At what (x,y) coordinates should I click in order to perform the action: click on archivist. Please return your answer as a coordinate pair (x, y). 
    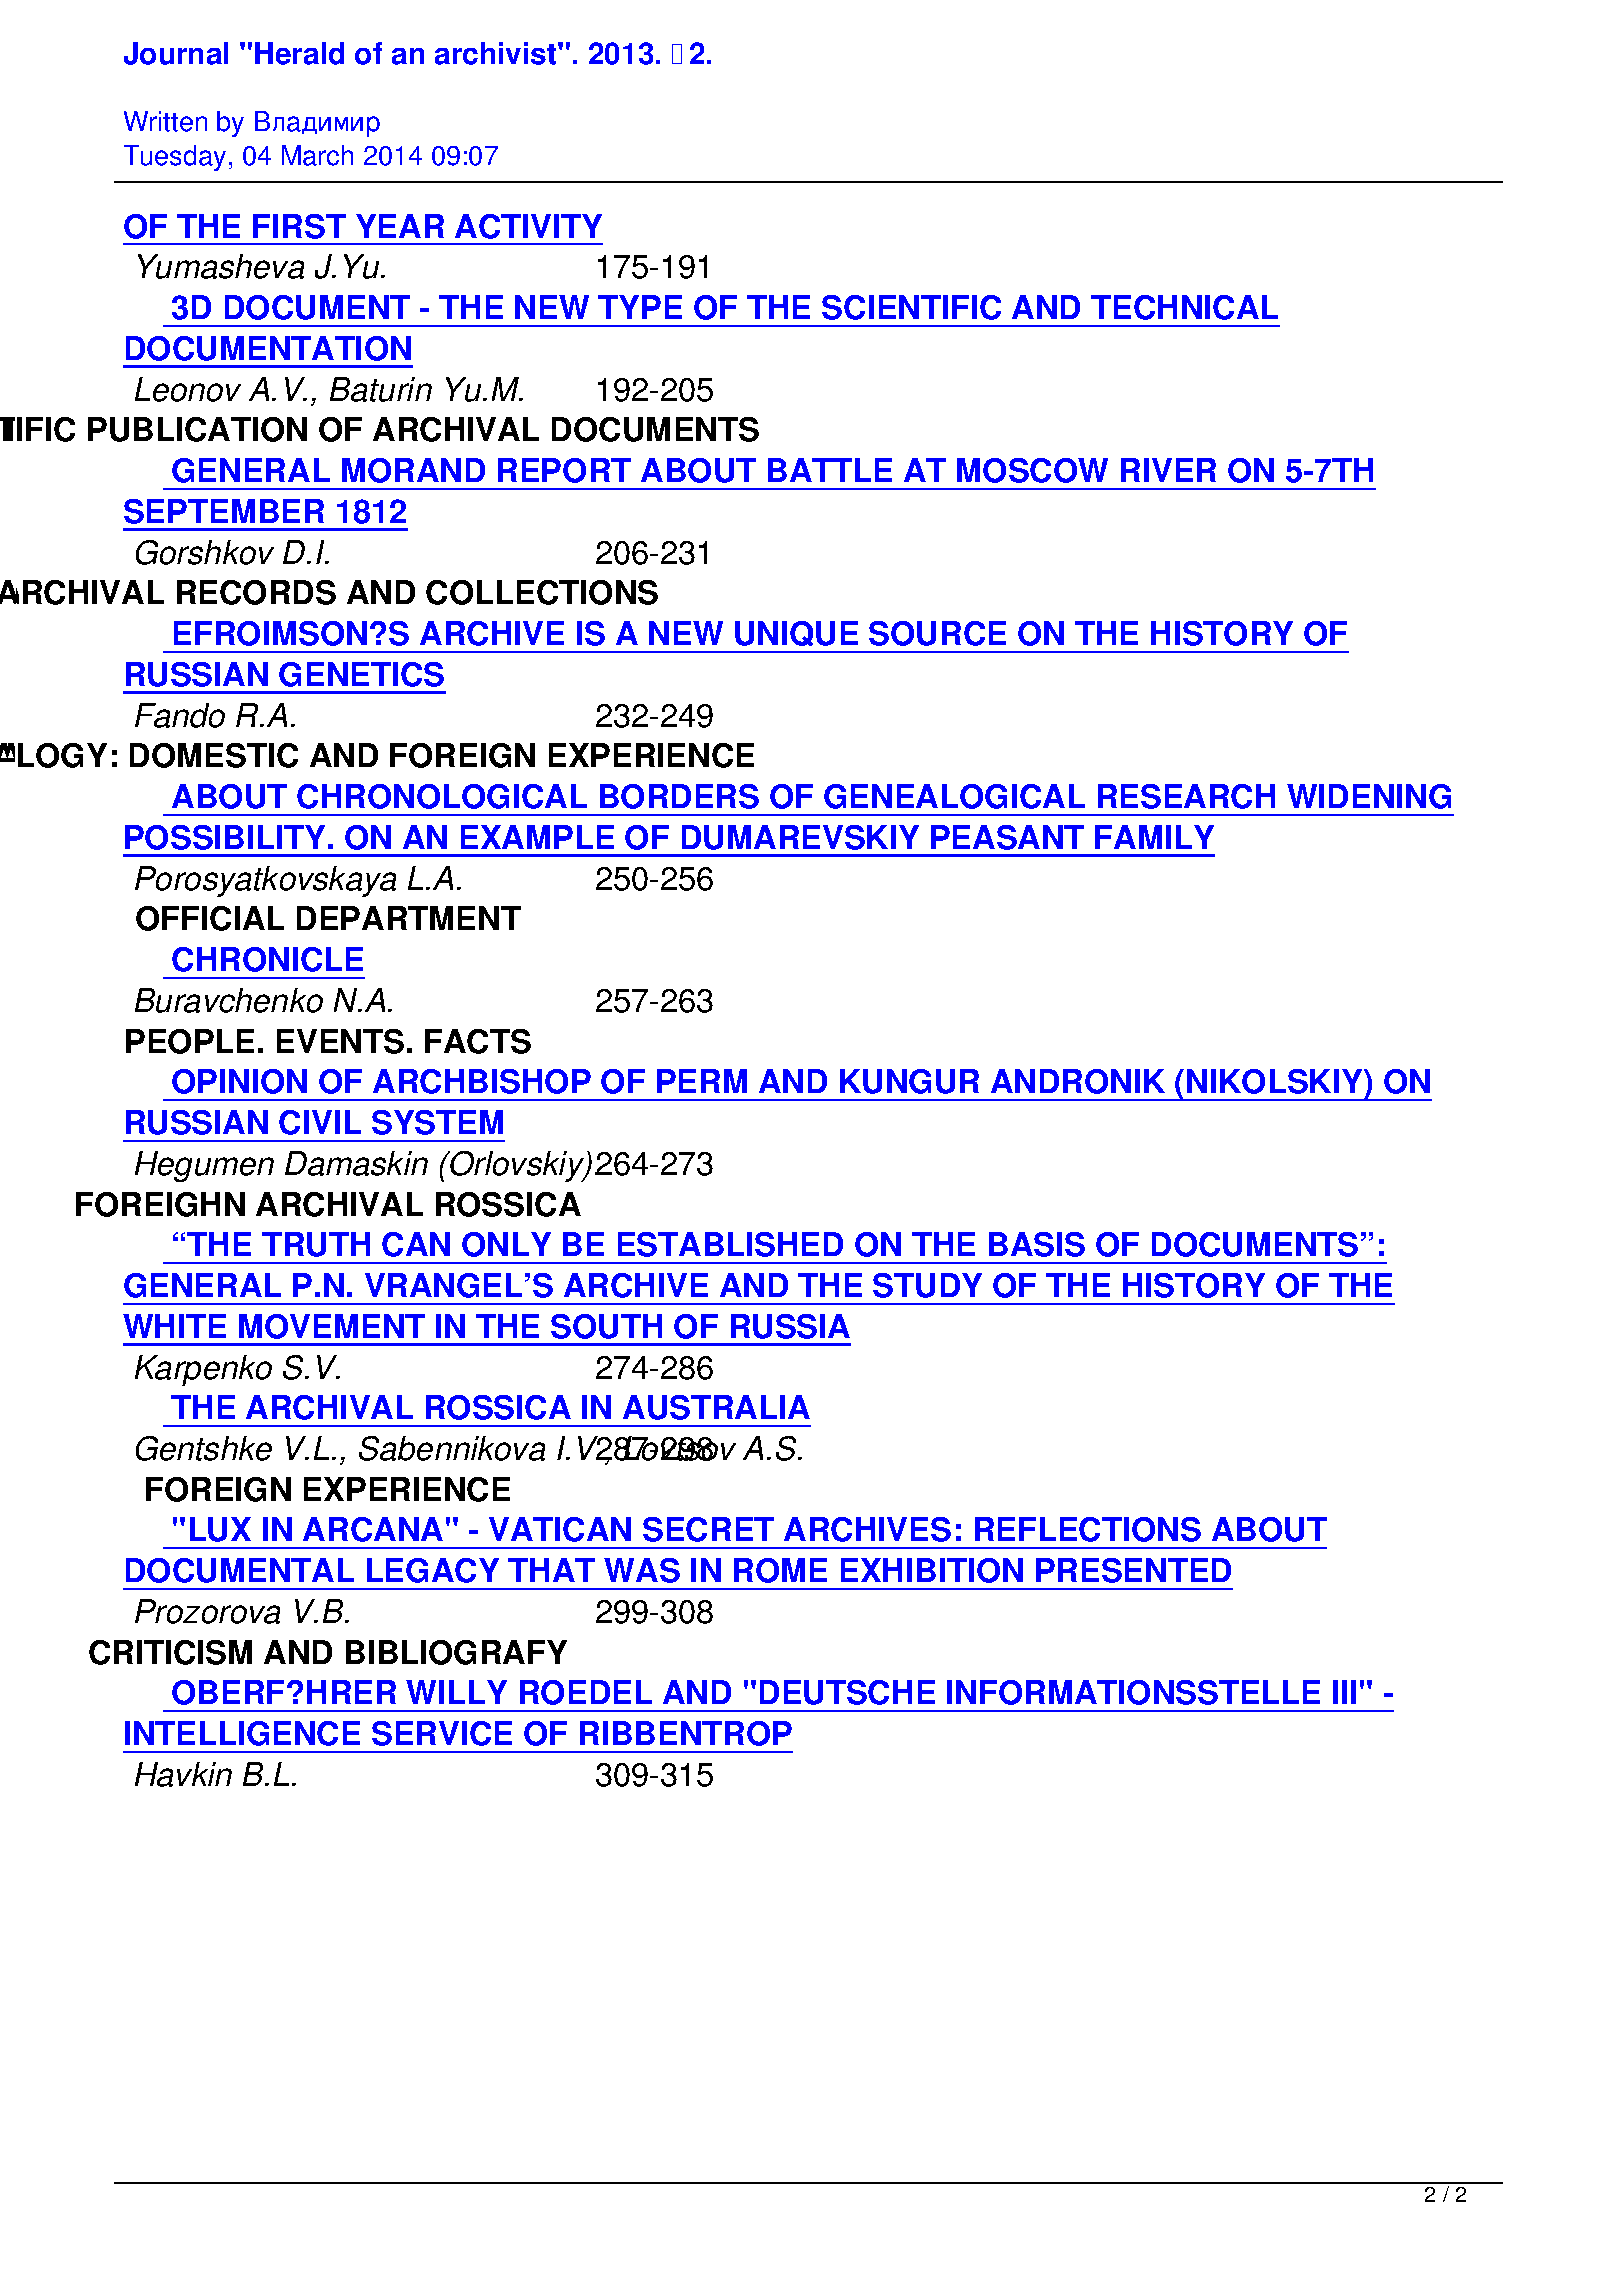
    Looking at the image, I should click on (497, 53).
